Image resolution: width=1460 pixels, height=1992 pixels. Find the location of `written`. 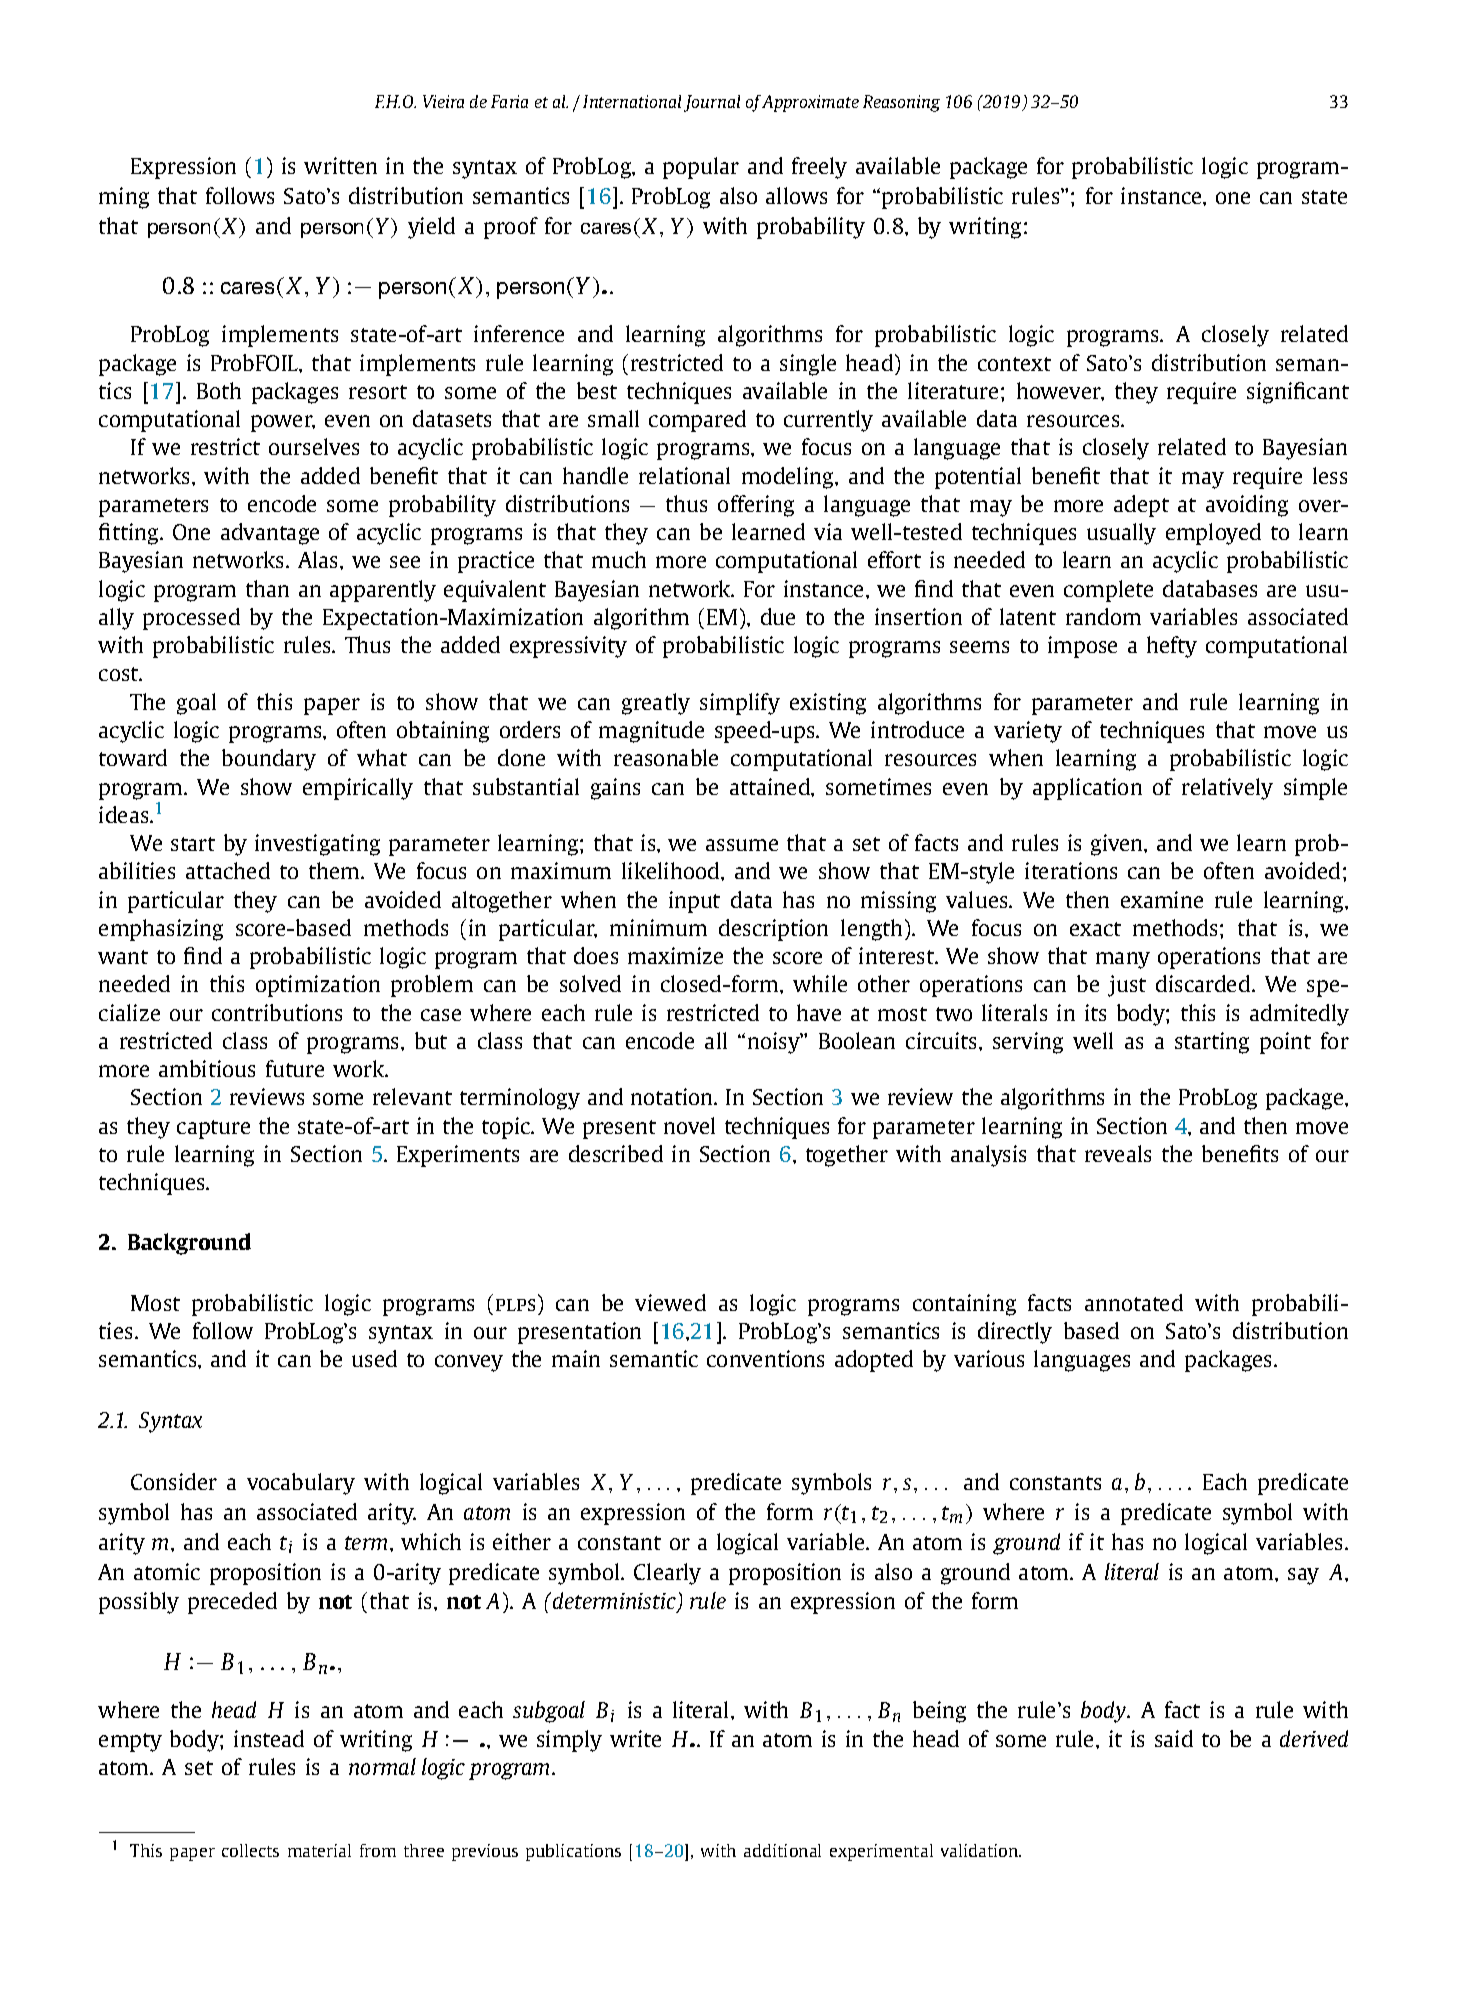

written is located at coordinates (340, 165).
